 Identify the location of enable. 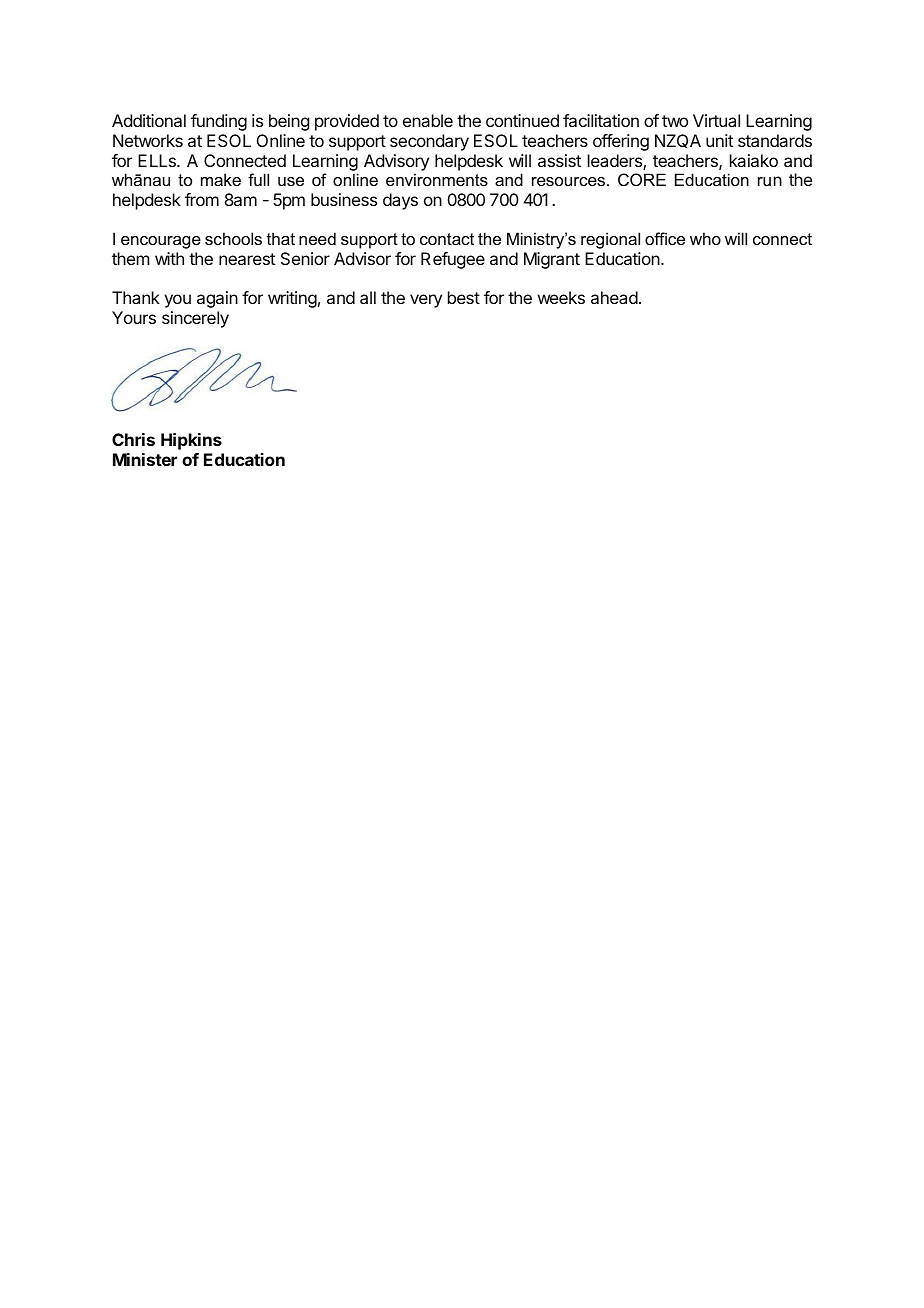
(428, 120).
